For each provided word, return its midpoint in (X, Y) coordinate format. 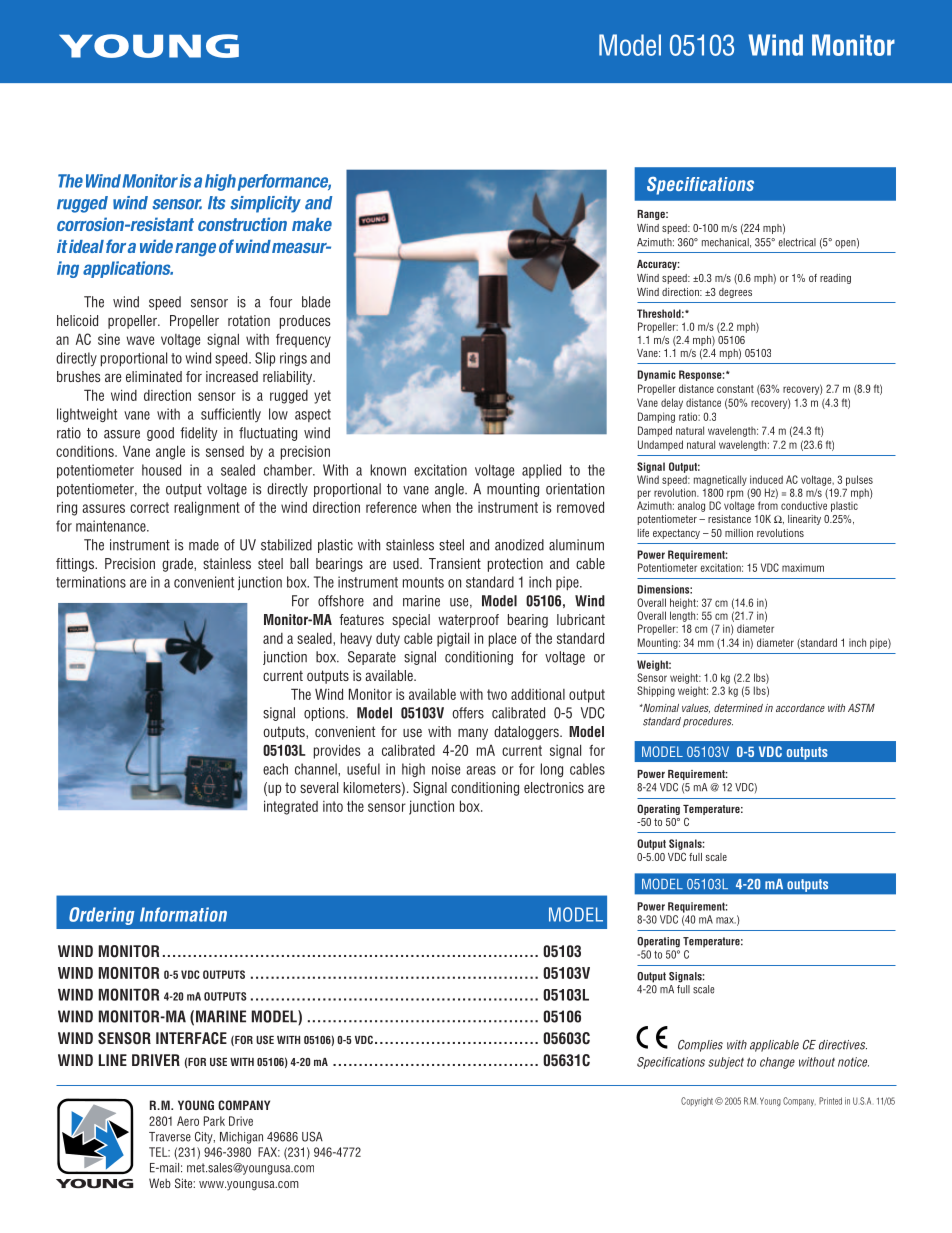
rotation (249, 320)
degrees (735, 293)
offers (468, 713)
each (275, 769)
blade (316, 302)
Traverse (170, 1137)
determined (738, 708)
